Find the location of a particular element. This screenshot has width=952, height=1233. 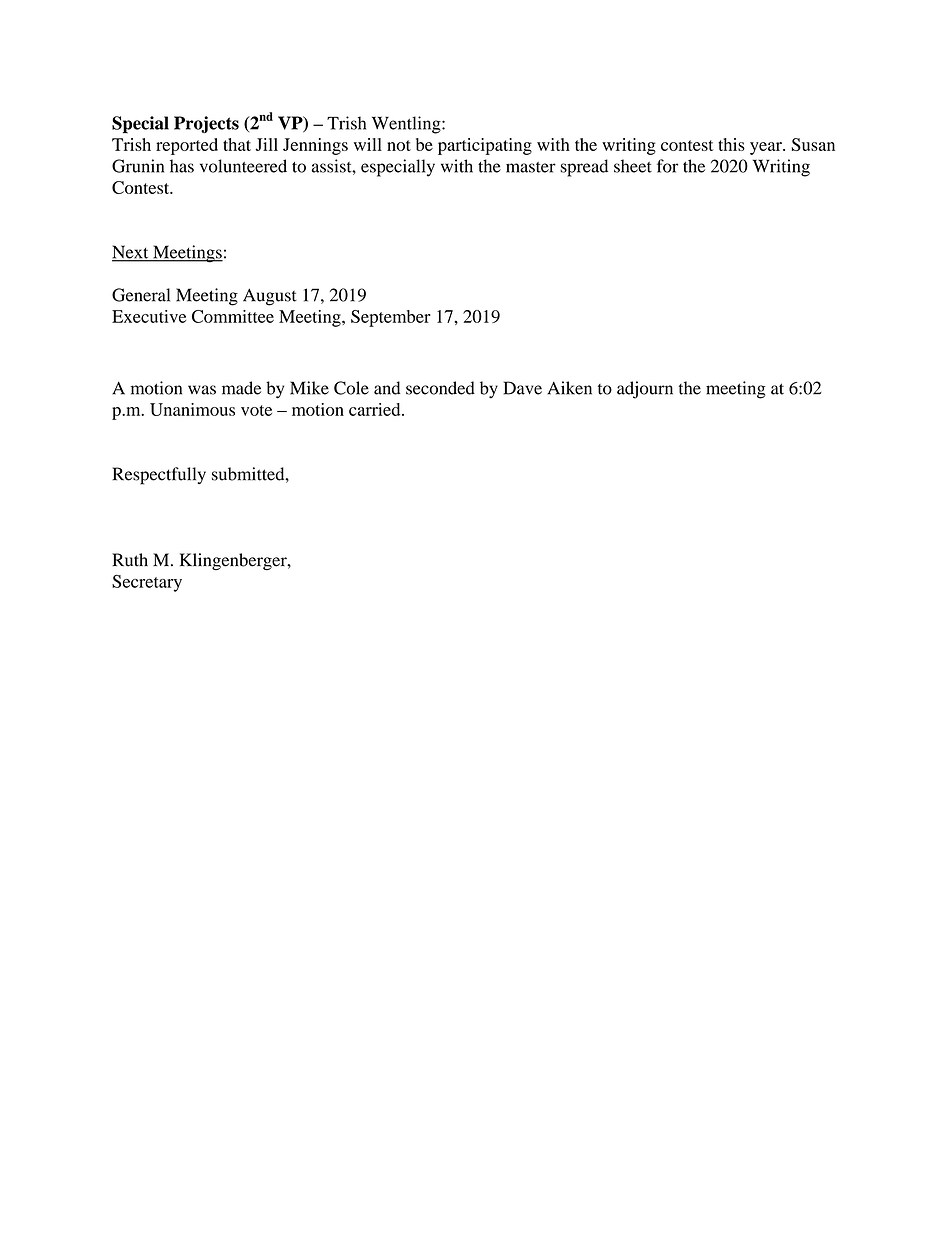

carried is located at coordinates (376, 409).
